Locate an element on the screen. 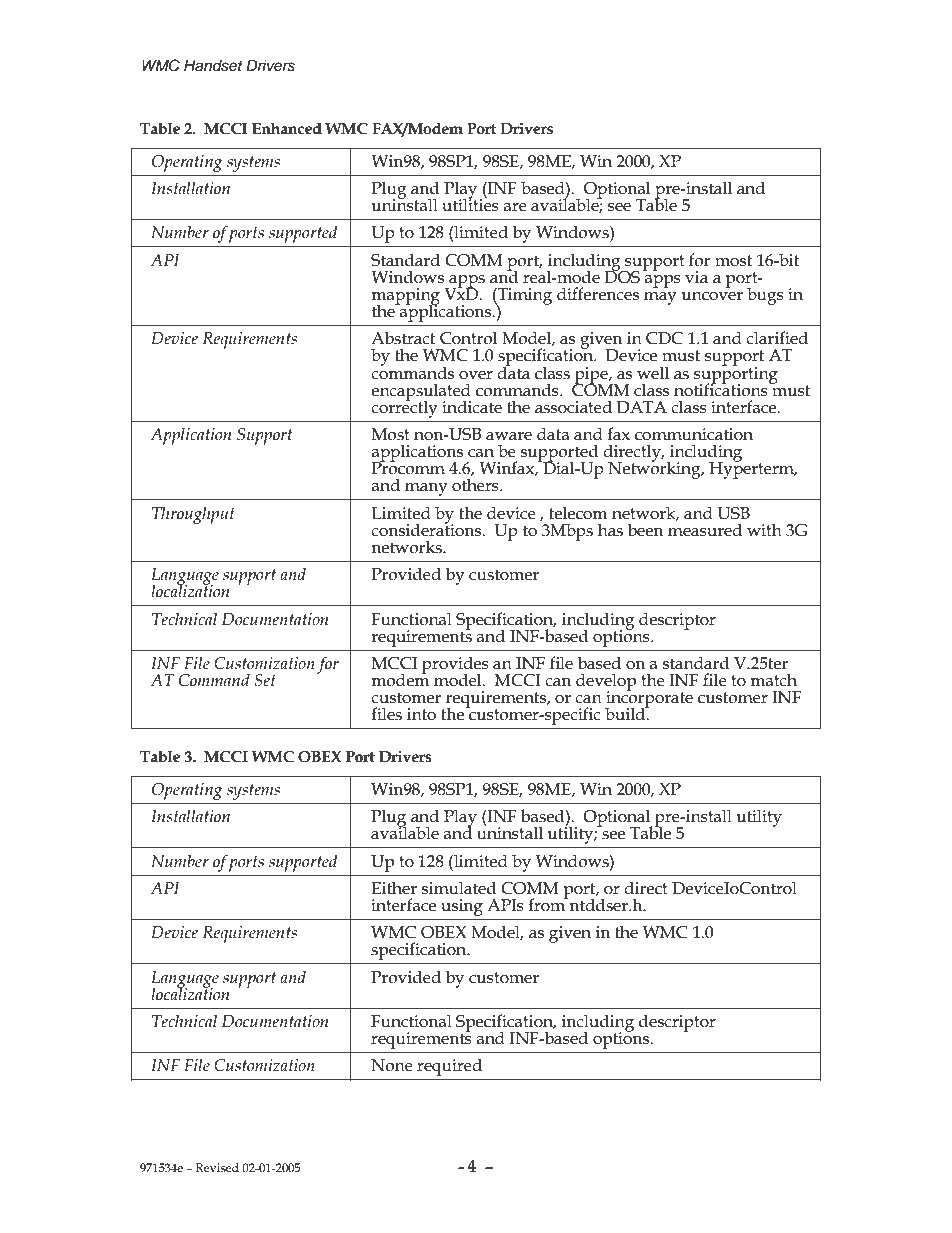 The height and width of the screenshot is (1233, 952). via is located at coordinates (696, 277).
